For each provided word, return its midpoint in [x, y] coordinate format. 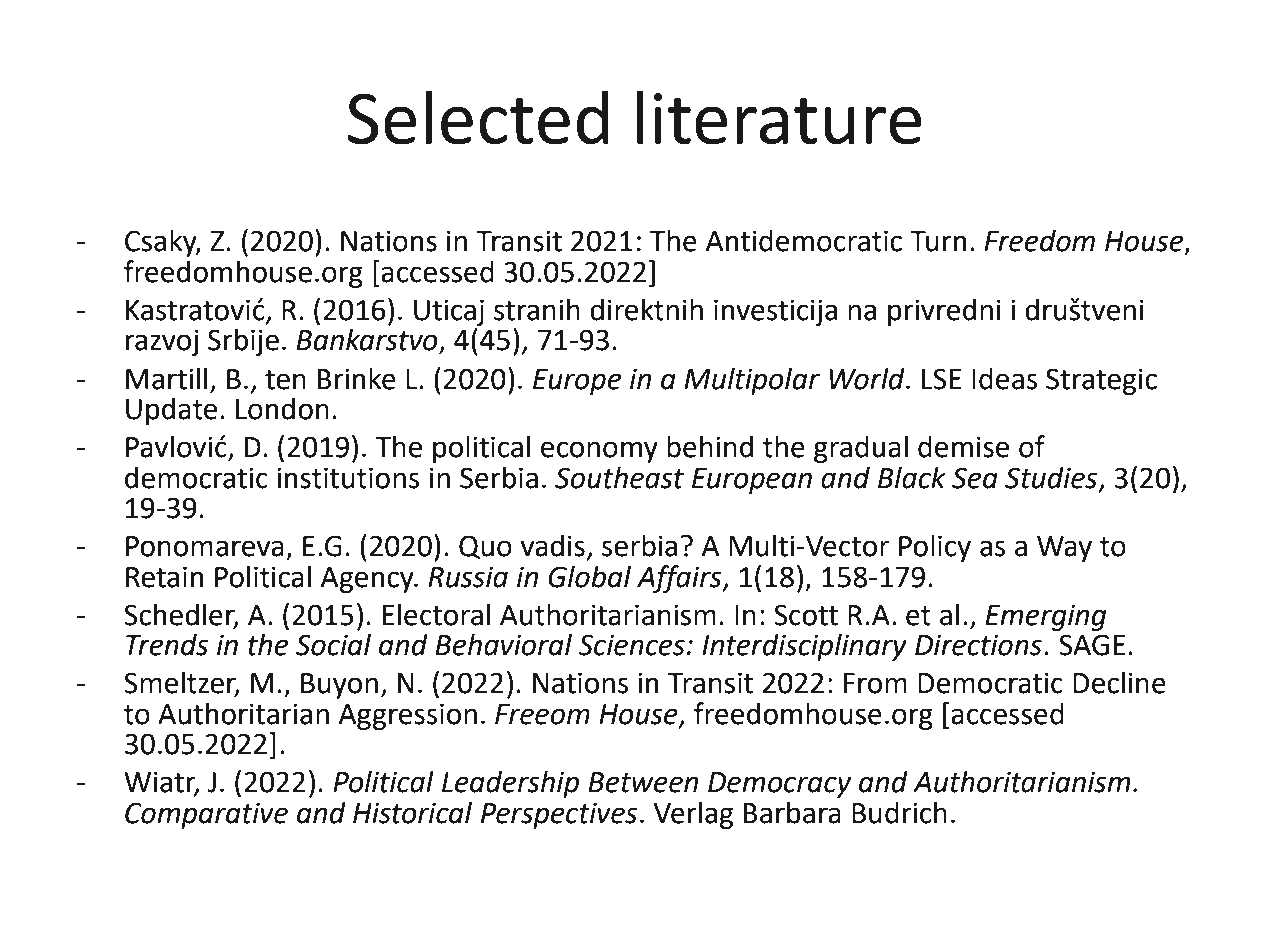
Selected [478, 117]
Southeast [619, 477]
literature [779, 117]
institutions [348, 478]
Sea [975, 478]
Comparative [206, 815]
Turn [938, 241]
